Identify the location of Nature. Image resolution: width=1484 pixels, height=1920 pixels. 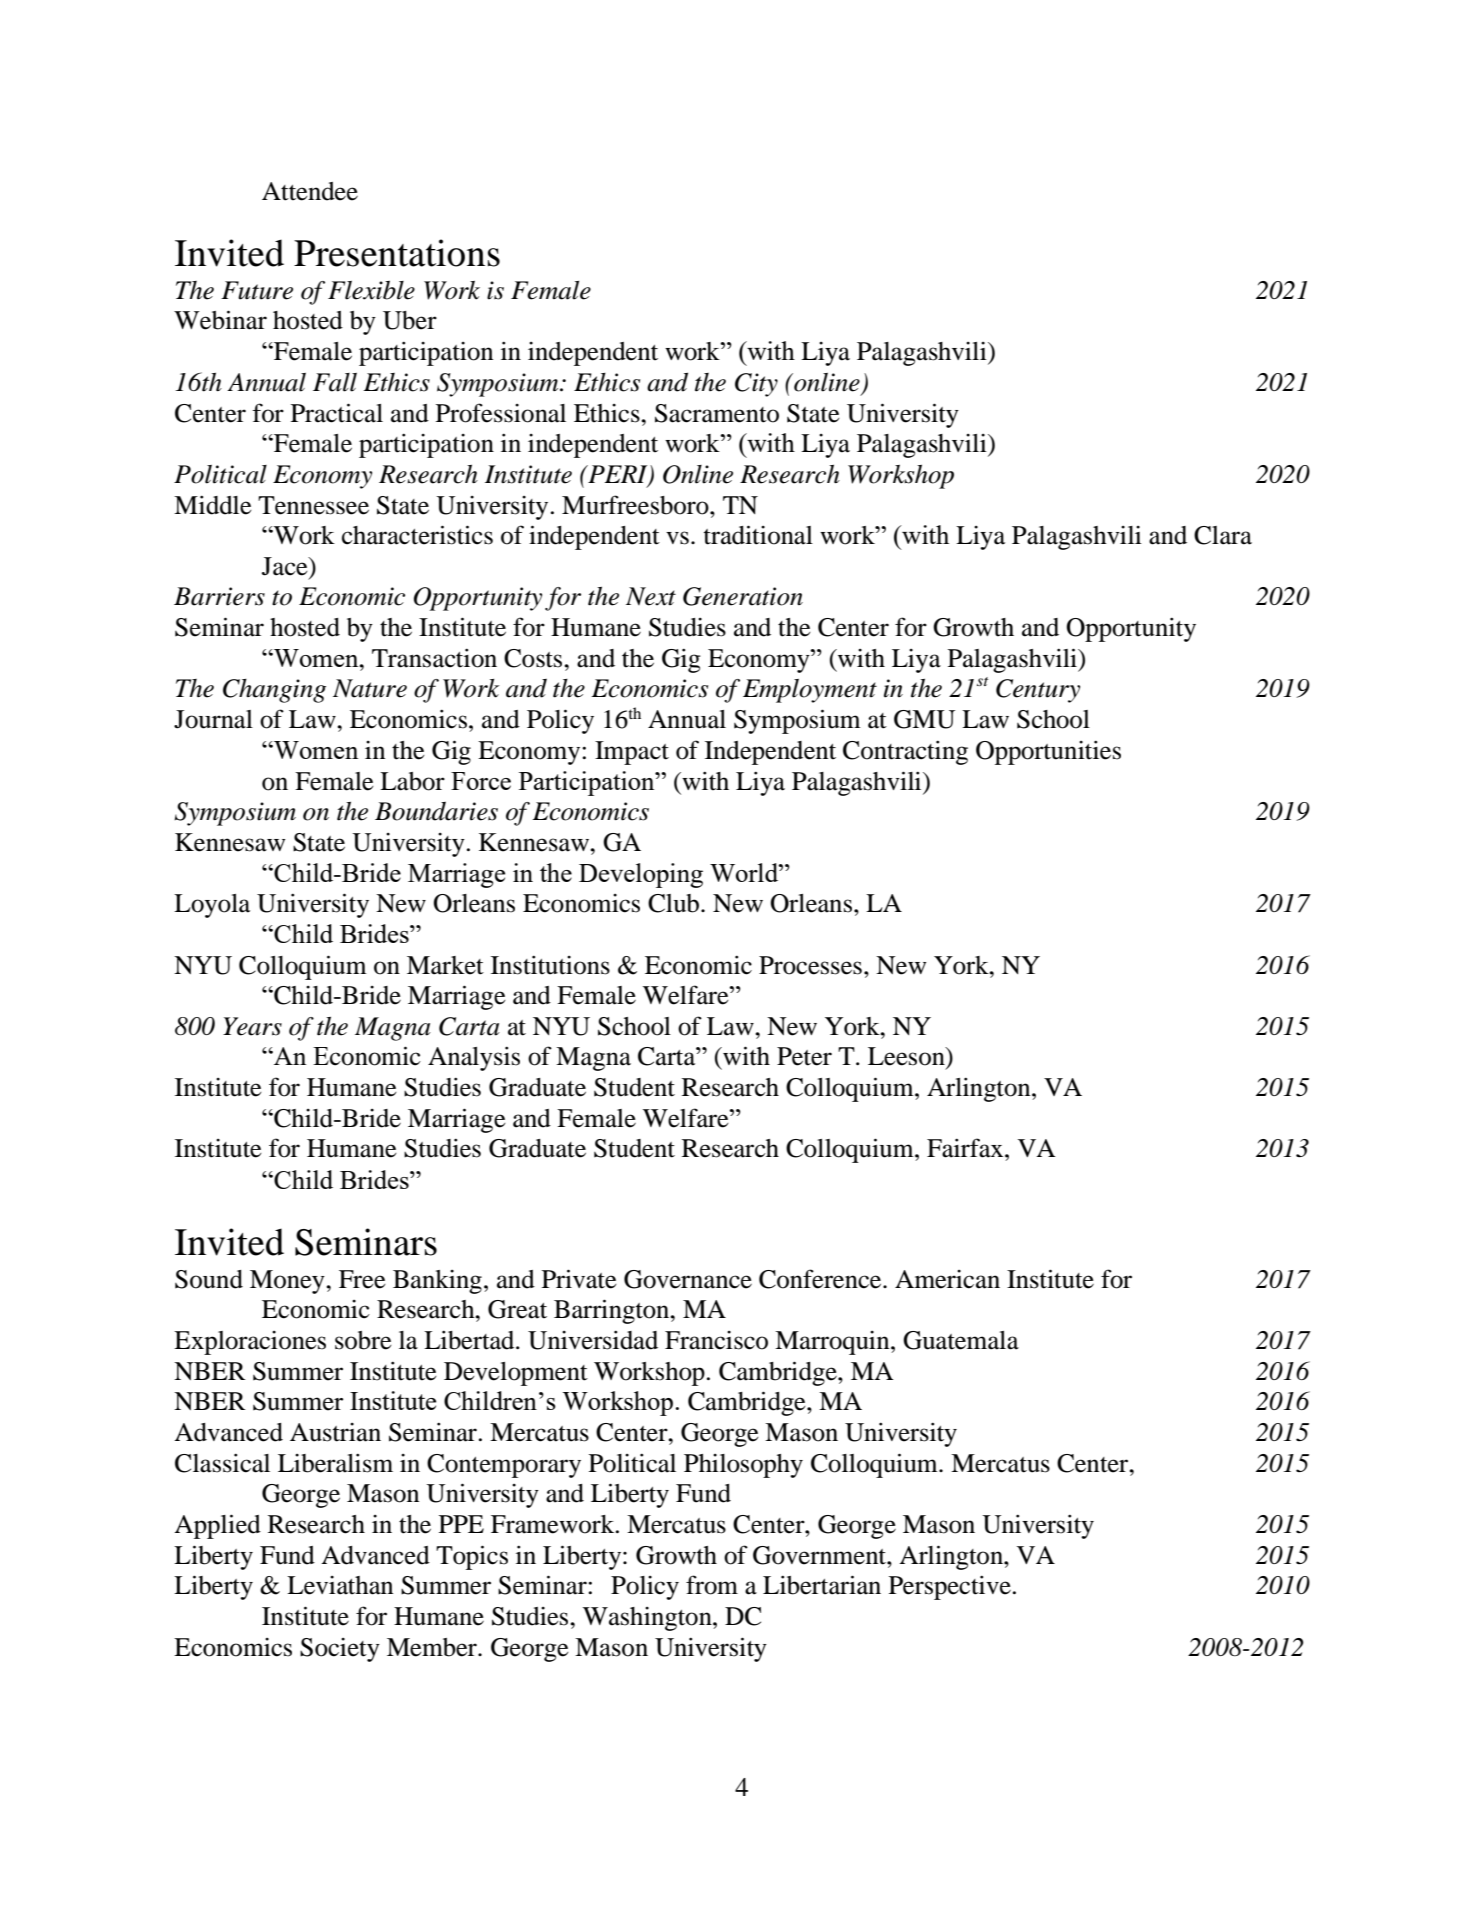
(370, 688).
